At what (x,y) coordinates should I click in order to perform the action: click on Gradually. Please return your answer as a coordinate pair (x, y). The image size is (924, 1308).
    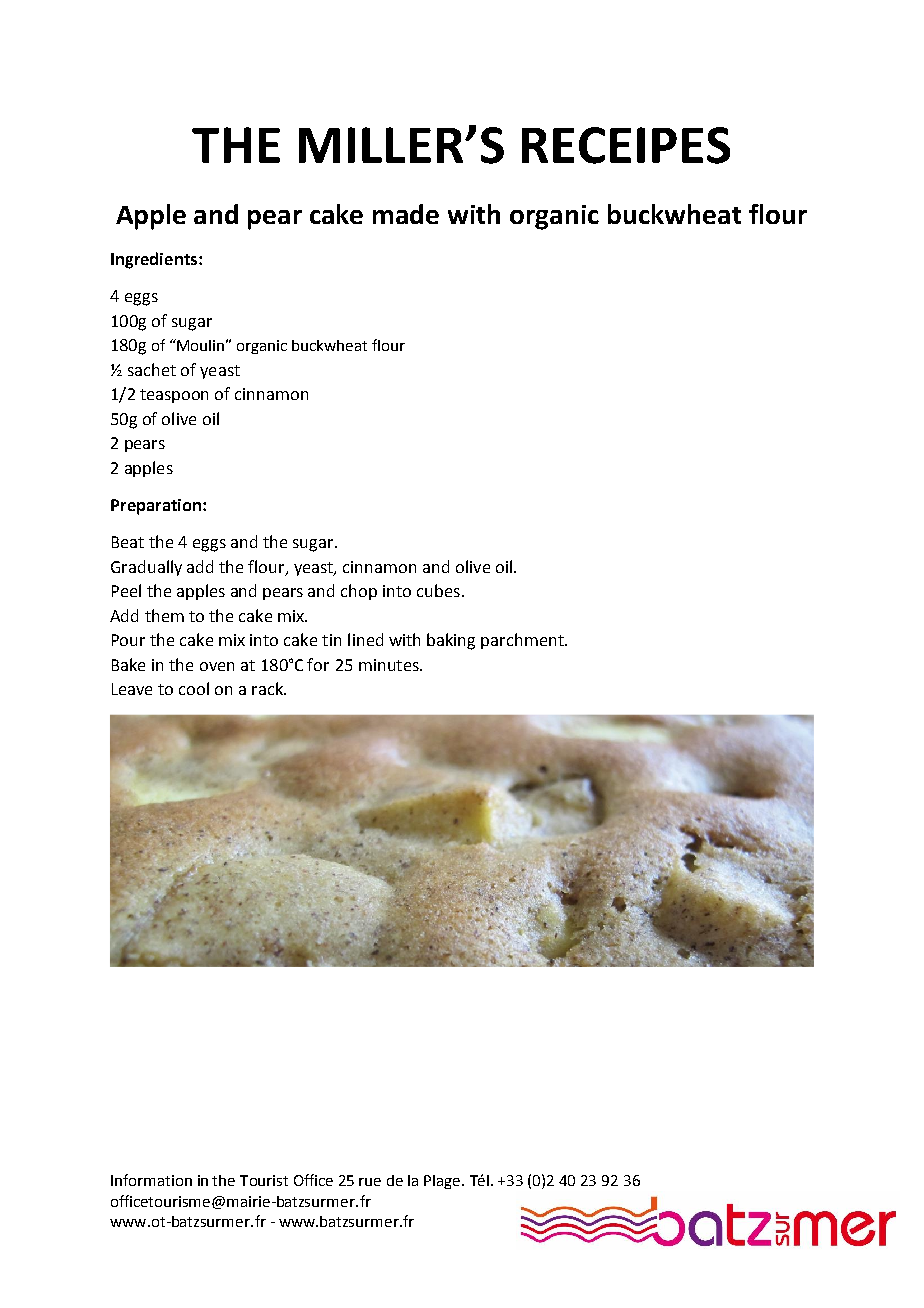
    Looking at the image, I should click on (146, 568).
